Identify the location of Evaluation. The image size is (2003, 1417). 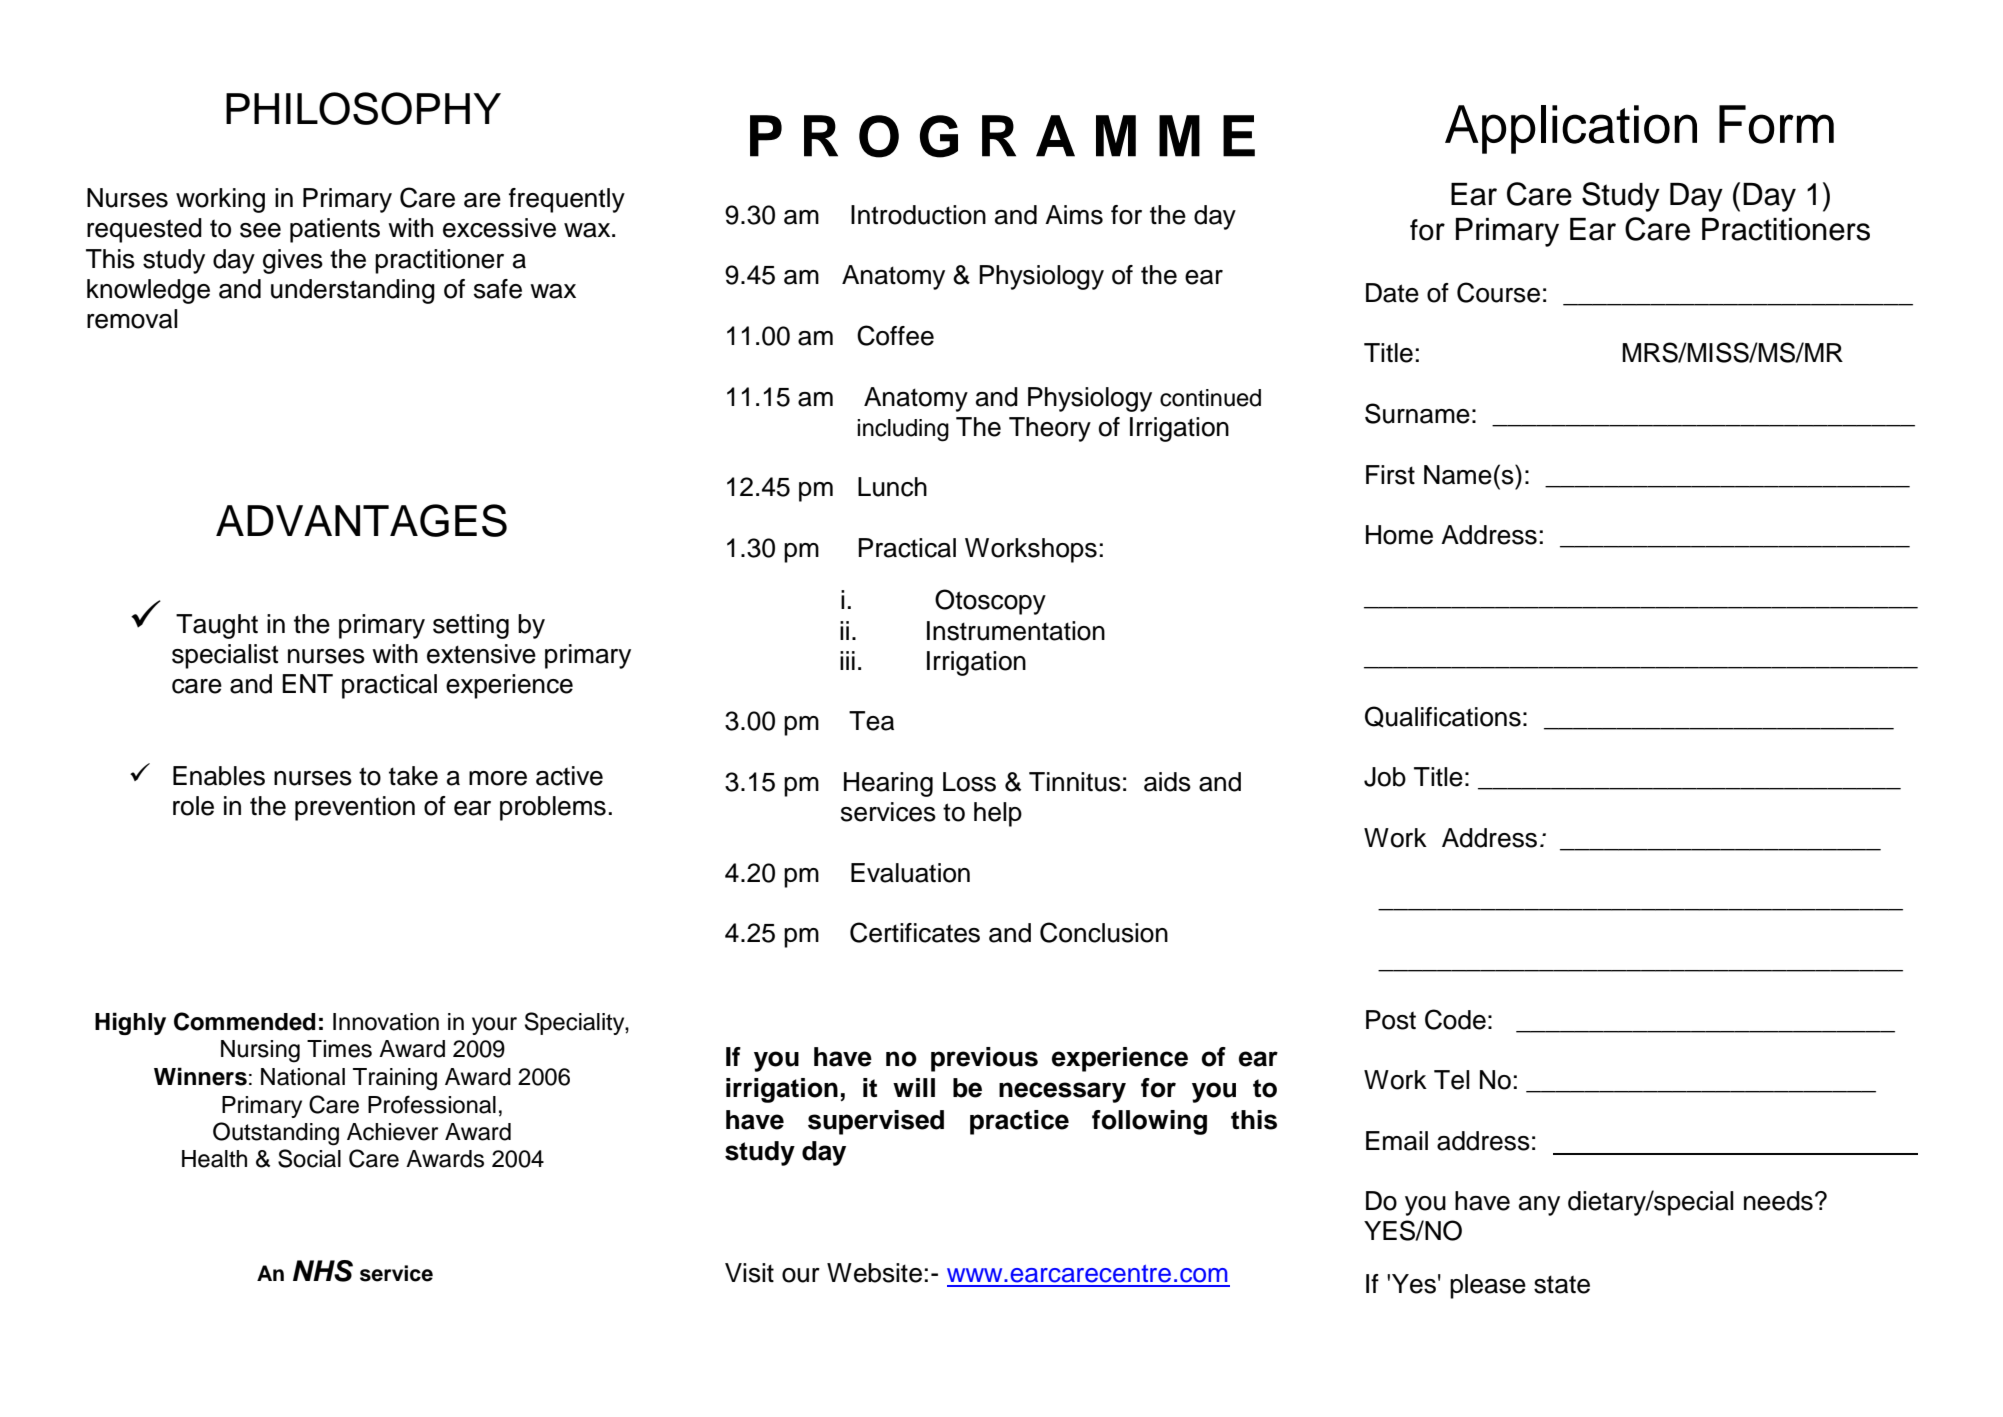
(910, 873).
